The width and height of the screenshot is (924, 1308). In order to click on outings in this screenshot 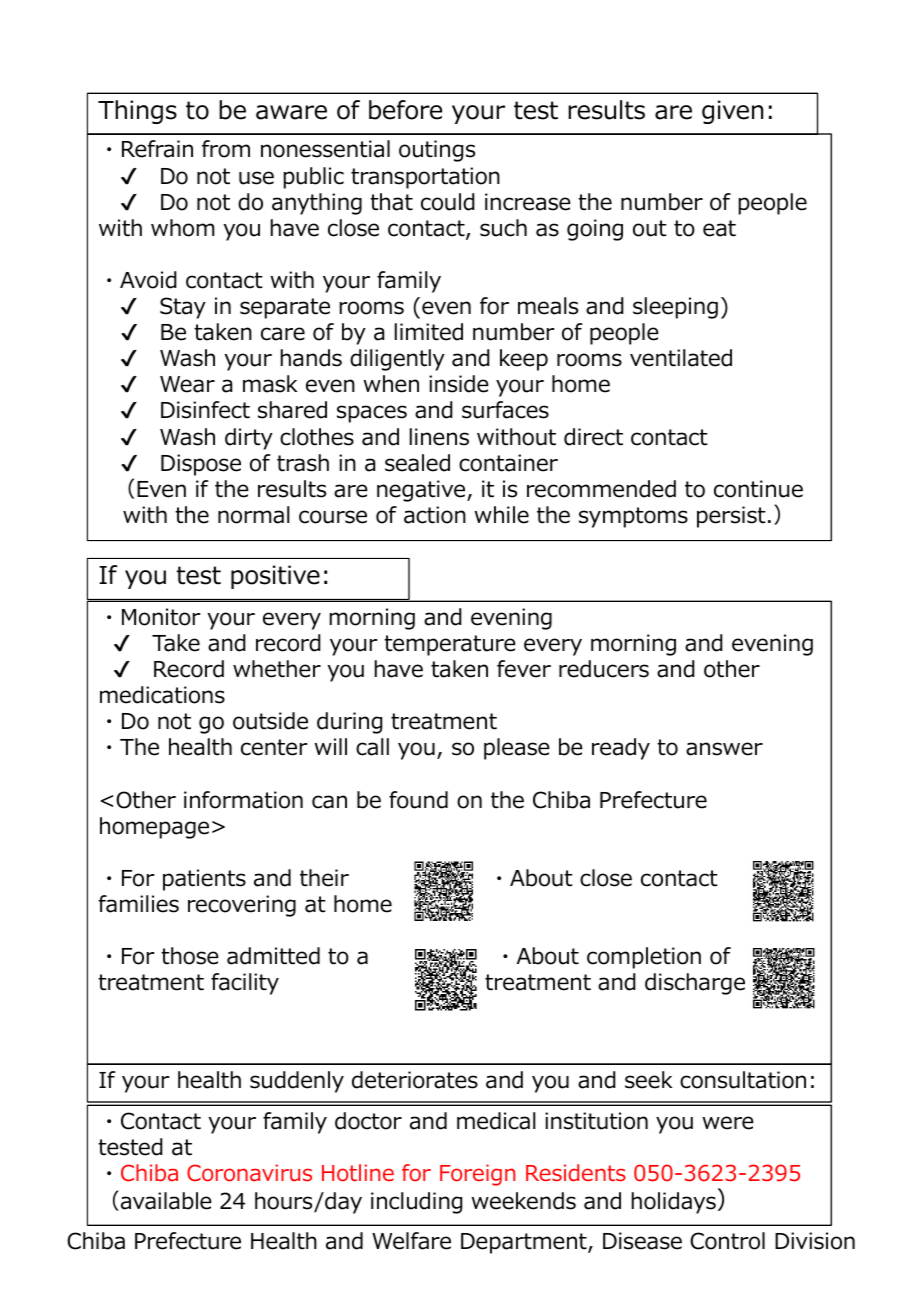, I will do `click(437, 151)`.
